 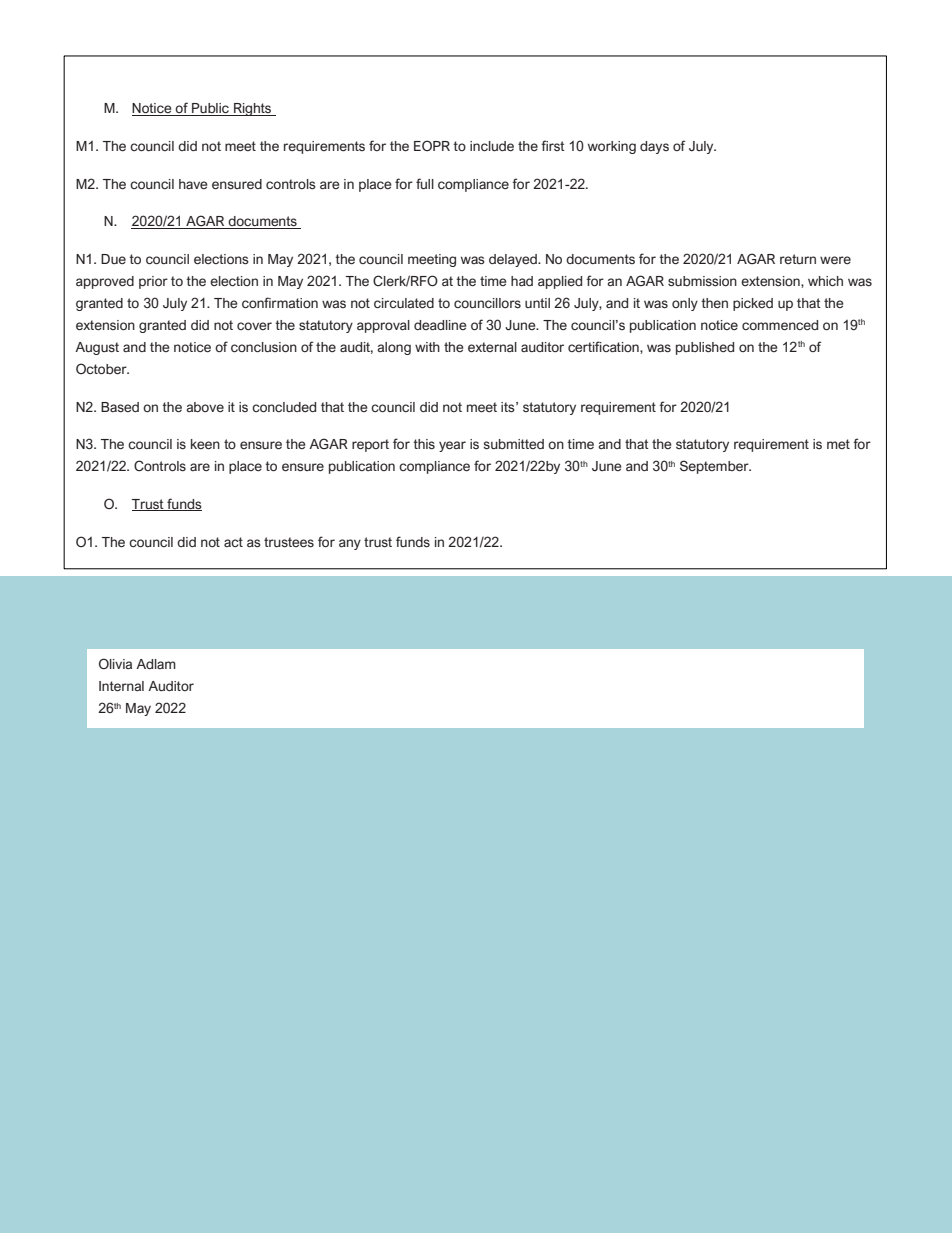 What do you see at coordinates (654, 147) in the document?
I see `days` at bounding box center [654, 147].
